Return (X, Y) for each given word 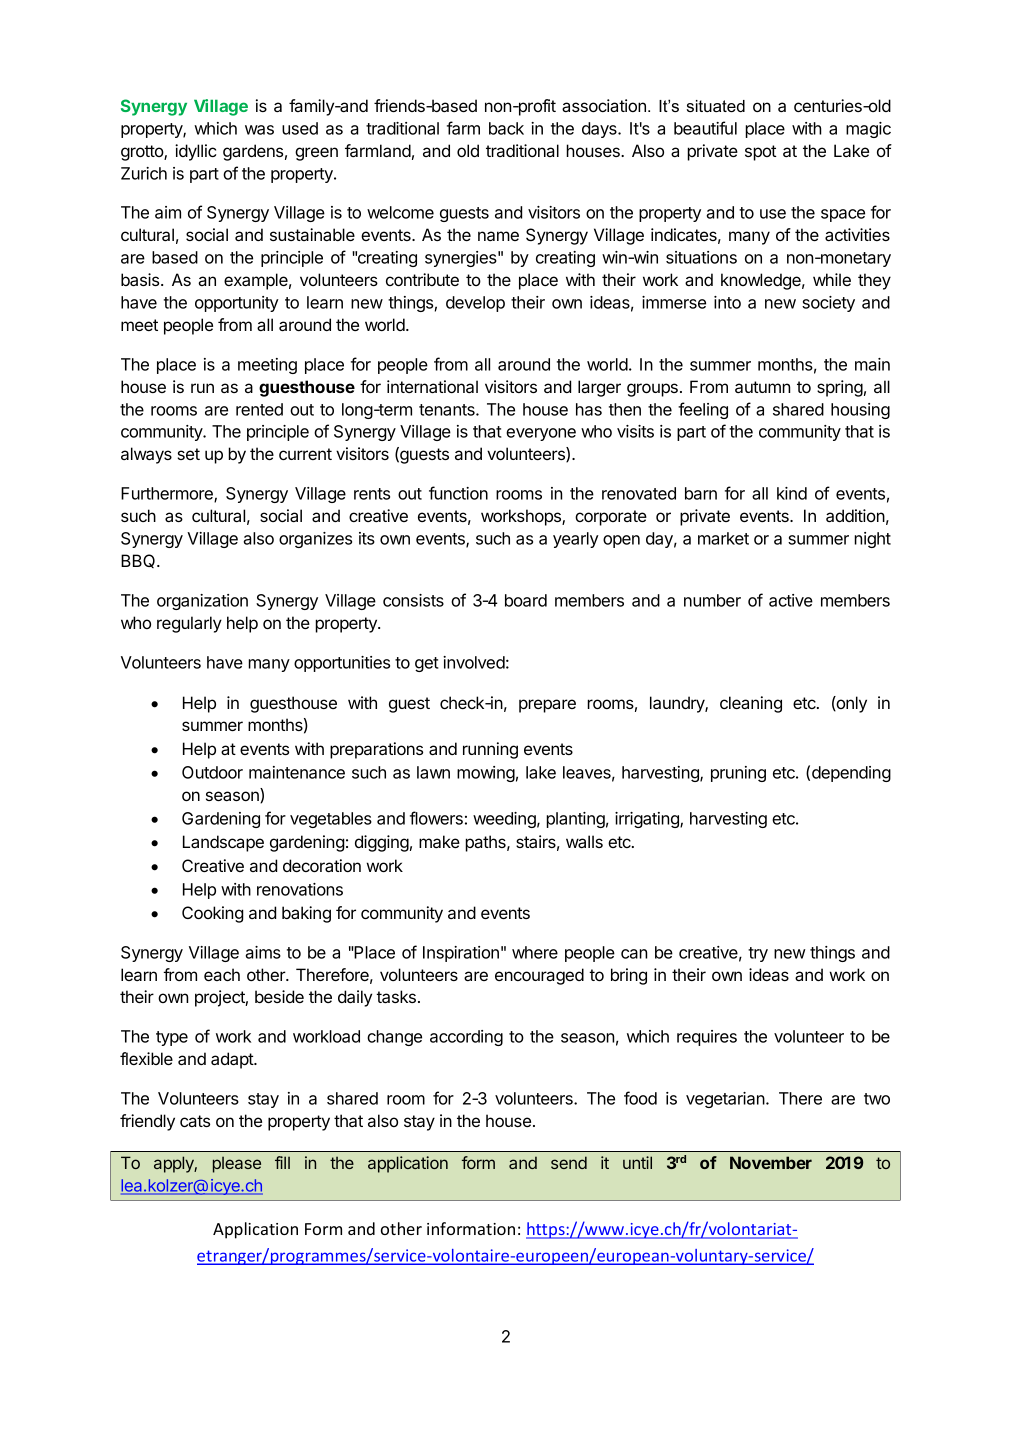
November (771, 1162)
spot (761, 153)
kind (792, 493)
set (189, 454)
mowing (486, 774)
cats (195, 1121)
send (569, 1162)
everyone (541, 434)
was (259, 130)
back (506, 128)
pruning (738, 774)
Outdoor (212, 772)
